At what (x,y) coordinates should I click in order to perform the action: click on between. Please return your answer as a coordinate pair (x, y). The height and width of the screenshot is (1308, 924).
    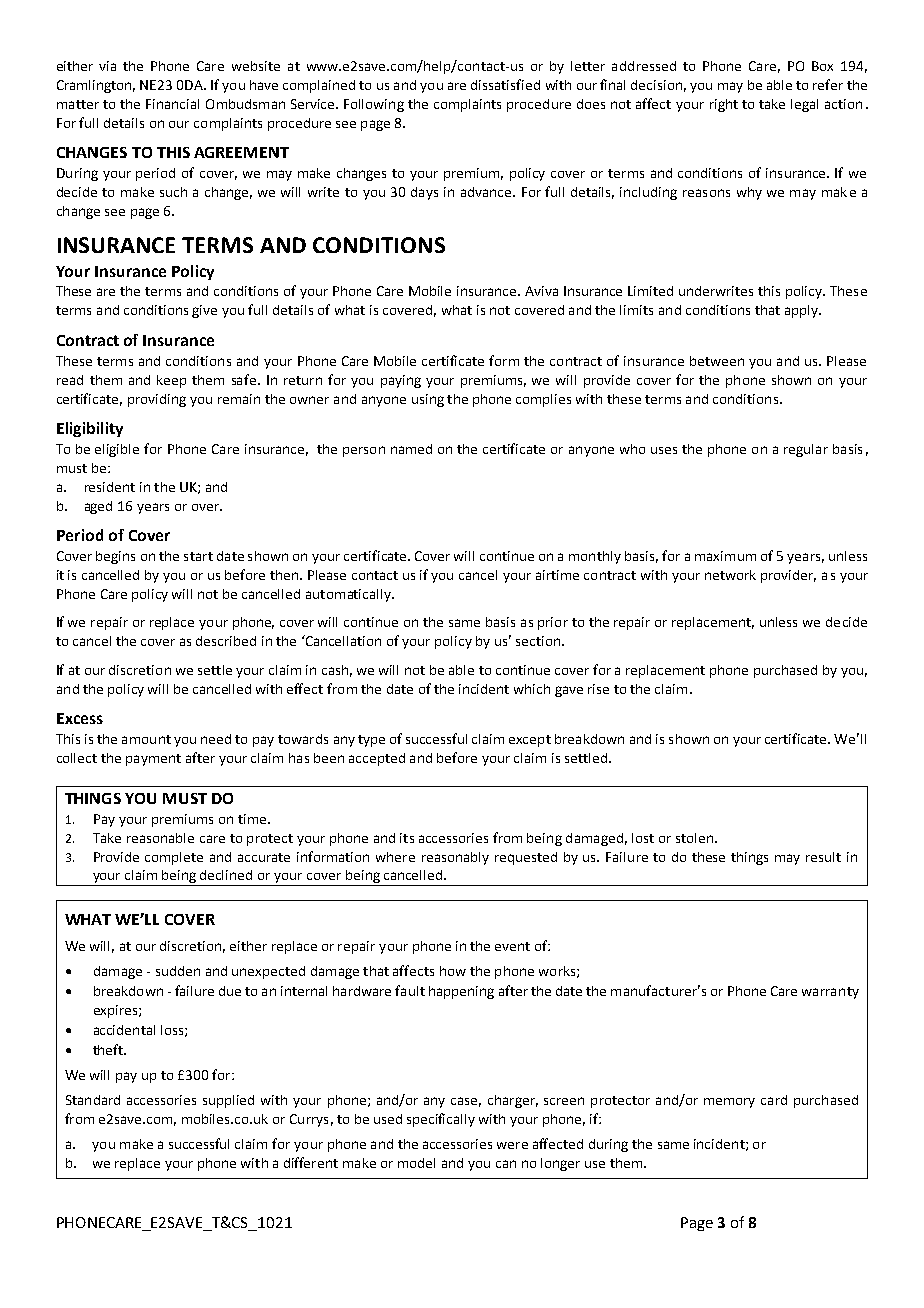
    Looking at the image, I should click on (717, 361).
